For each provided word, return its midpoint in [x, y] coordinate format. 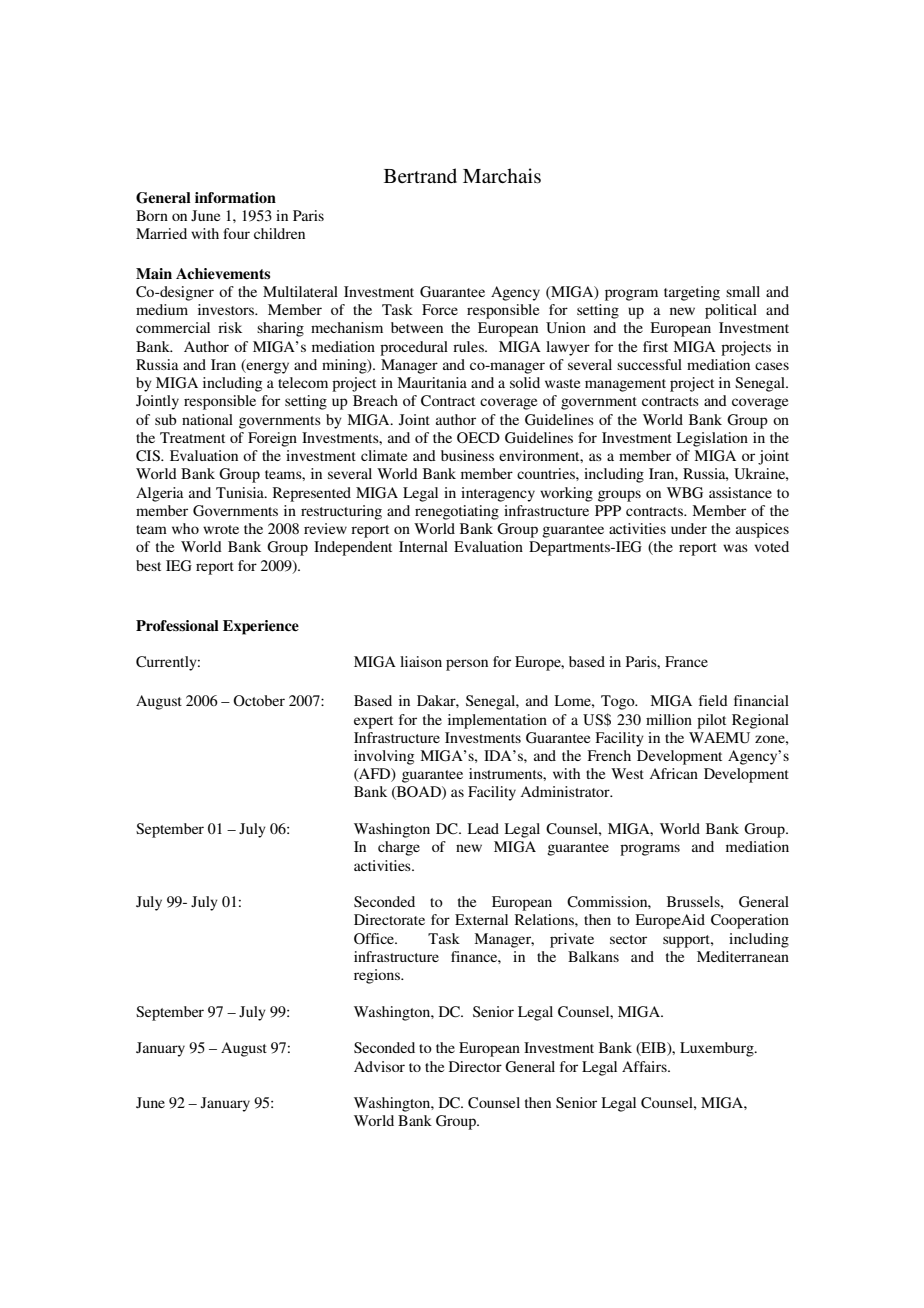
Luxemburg [718, 1049]
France [686, 661]
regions [378, 976]
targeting [692, 293]
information [235, 197]
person [467, 665]
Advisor [379, 1066]
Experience [261, 627]
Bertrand [420, 175]
